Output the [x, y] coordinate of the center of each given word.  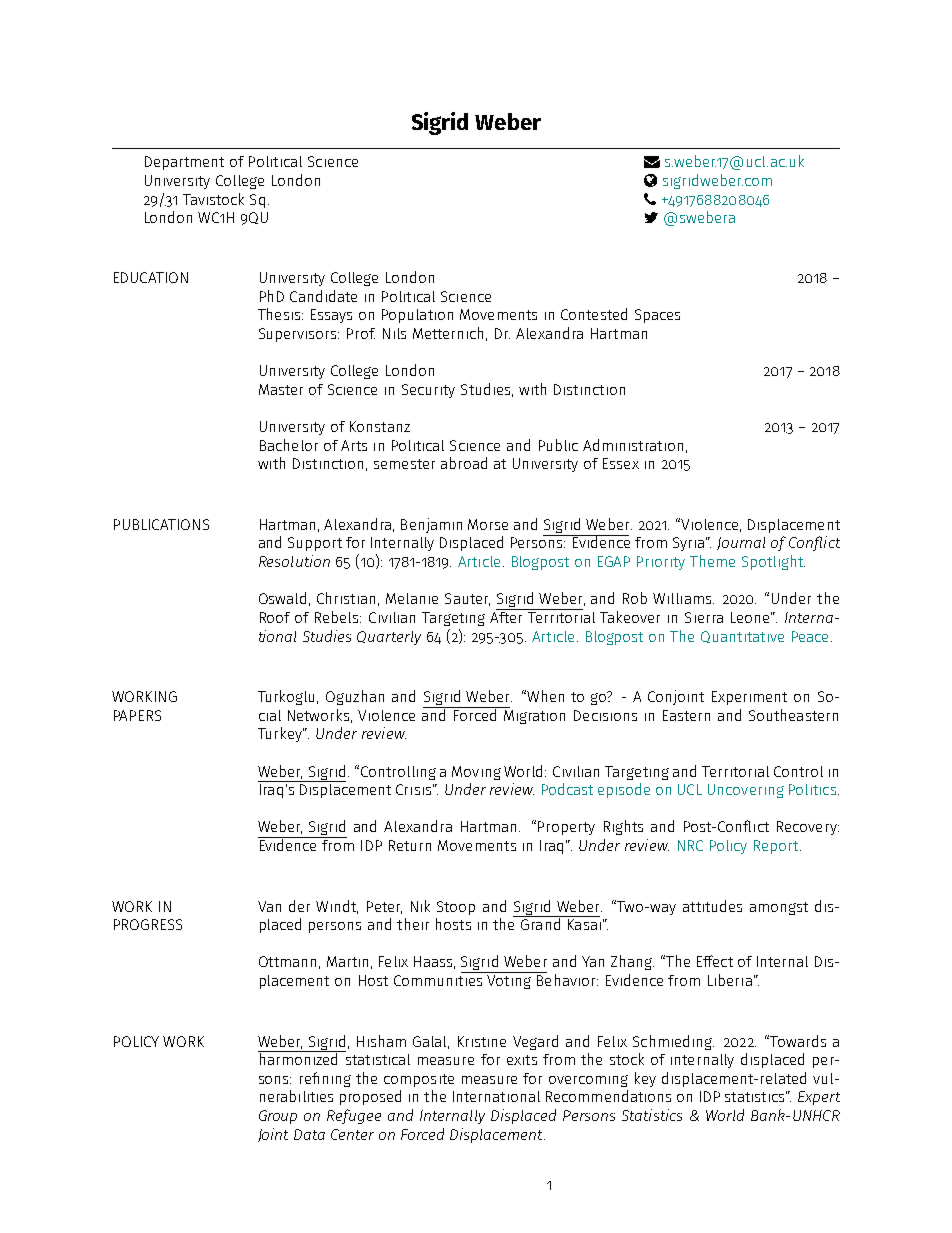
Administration [633, 445]
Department [184, 163]
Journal [741, 543]
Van [269, 906]
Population [417, 316]
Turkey [281, 734]
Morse [488, 524]
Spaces [657, 316]
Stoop [456, 908]
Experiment [749, 698]
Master [281, 389]
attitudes [712, 906]
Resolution [294, 561]
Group [278, 1117]
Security [428, 391]
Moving [476, 773]
